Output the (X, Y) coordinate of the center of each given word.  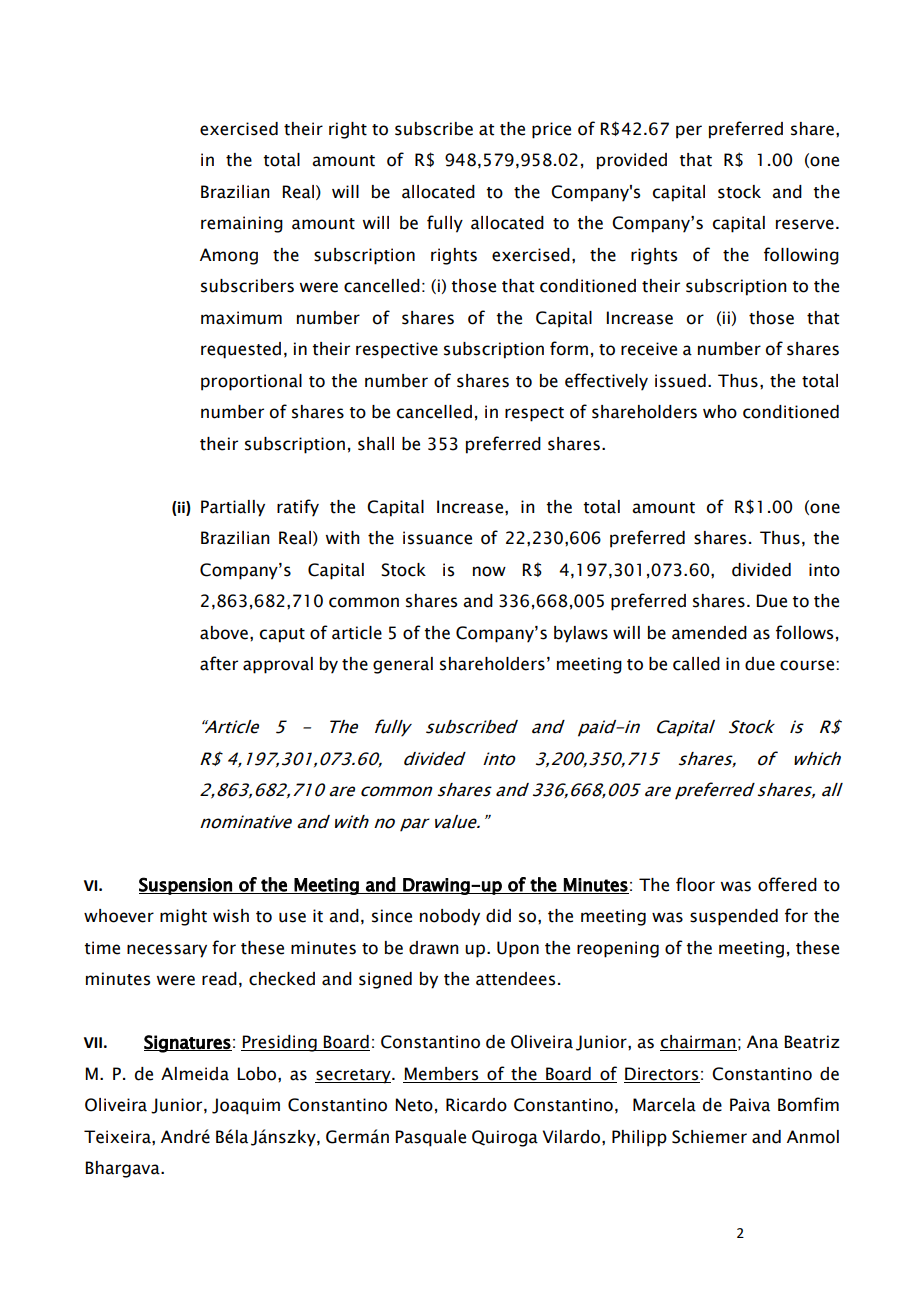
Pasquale (431, 1138)
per (689, 132)
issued (680, 381)
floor (695, 884)
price (551, 130)
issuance (437, 538)
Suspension (186, 886)
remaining (242, 224)
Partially (233, 508)
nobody (450, 917)
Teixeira (118, 1137)
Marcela (664, 1105)
